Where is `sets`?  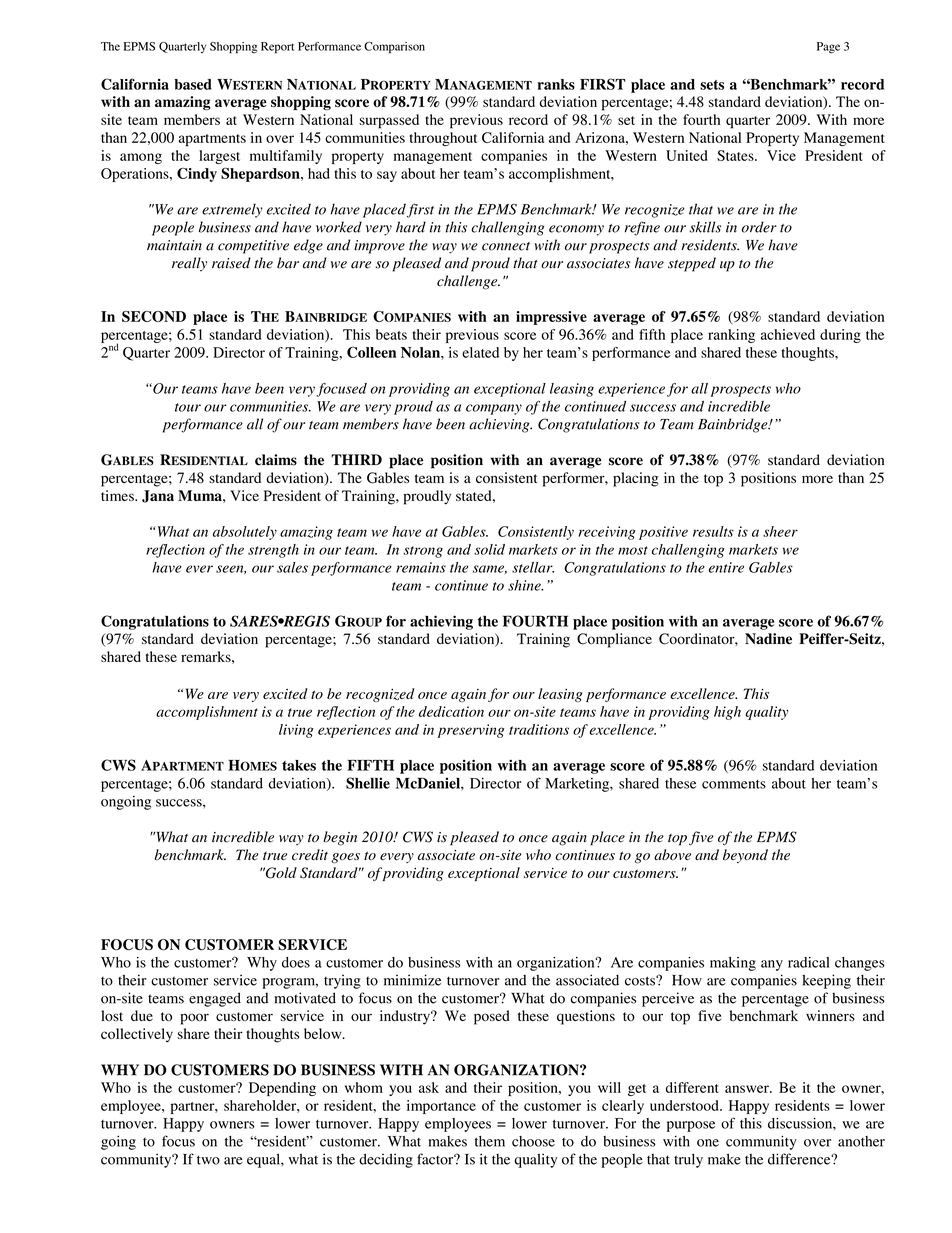
sets is located at coordinates (712, 85).
